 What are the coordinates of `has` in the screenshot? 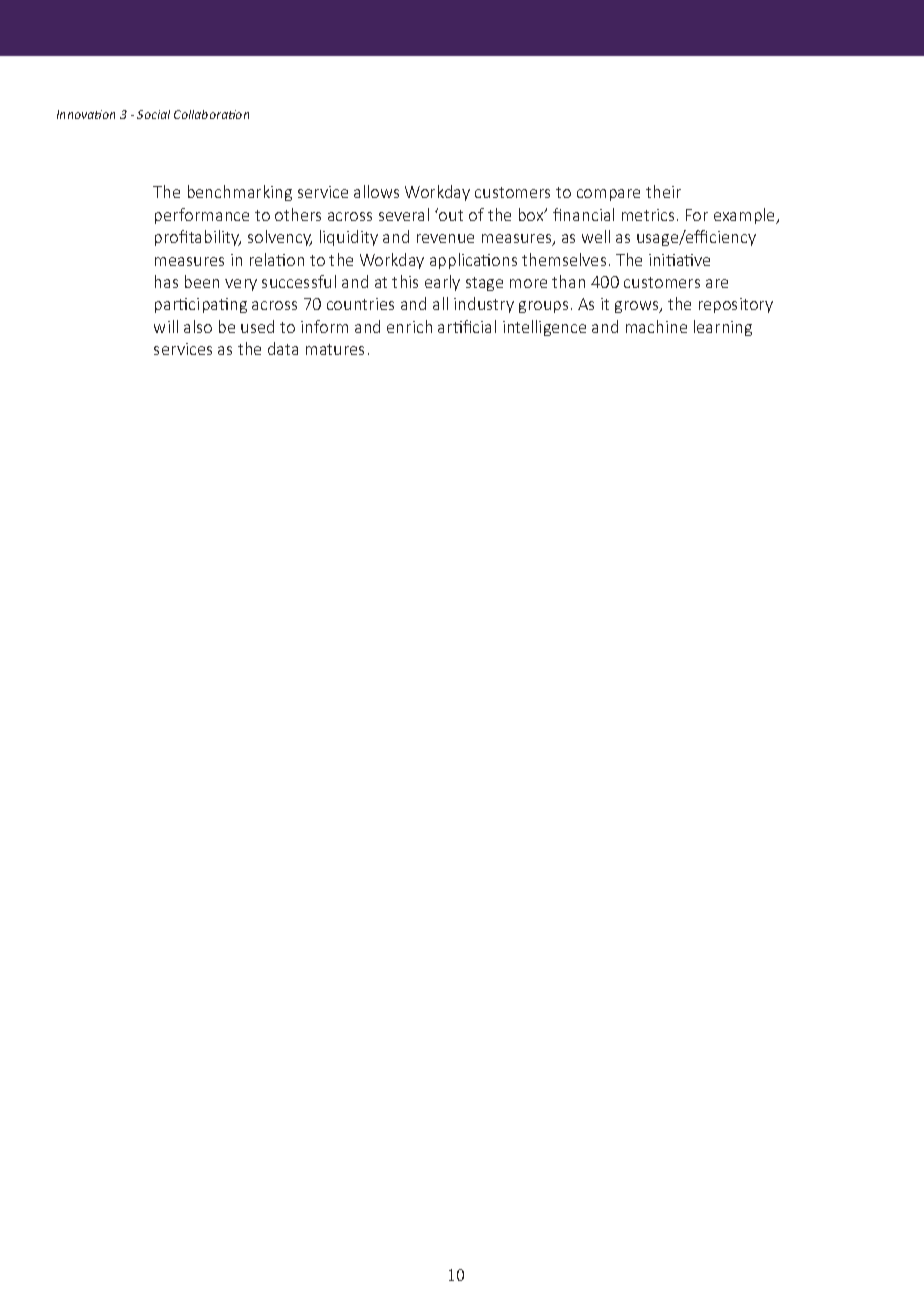 It's located at (166, 281).
